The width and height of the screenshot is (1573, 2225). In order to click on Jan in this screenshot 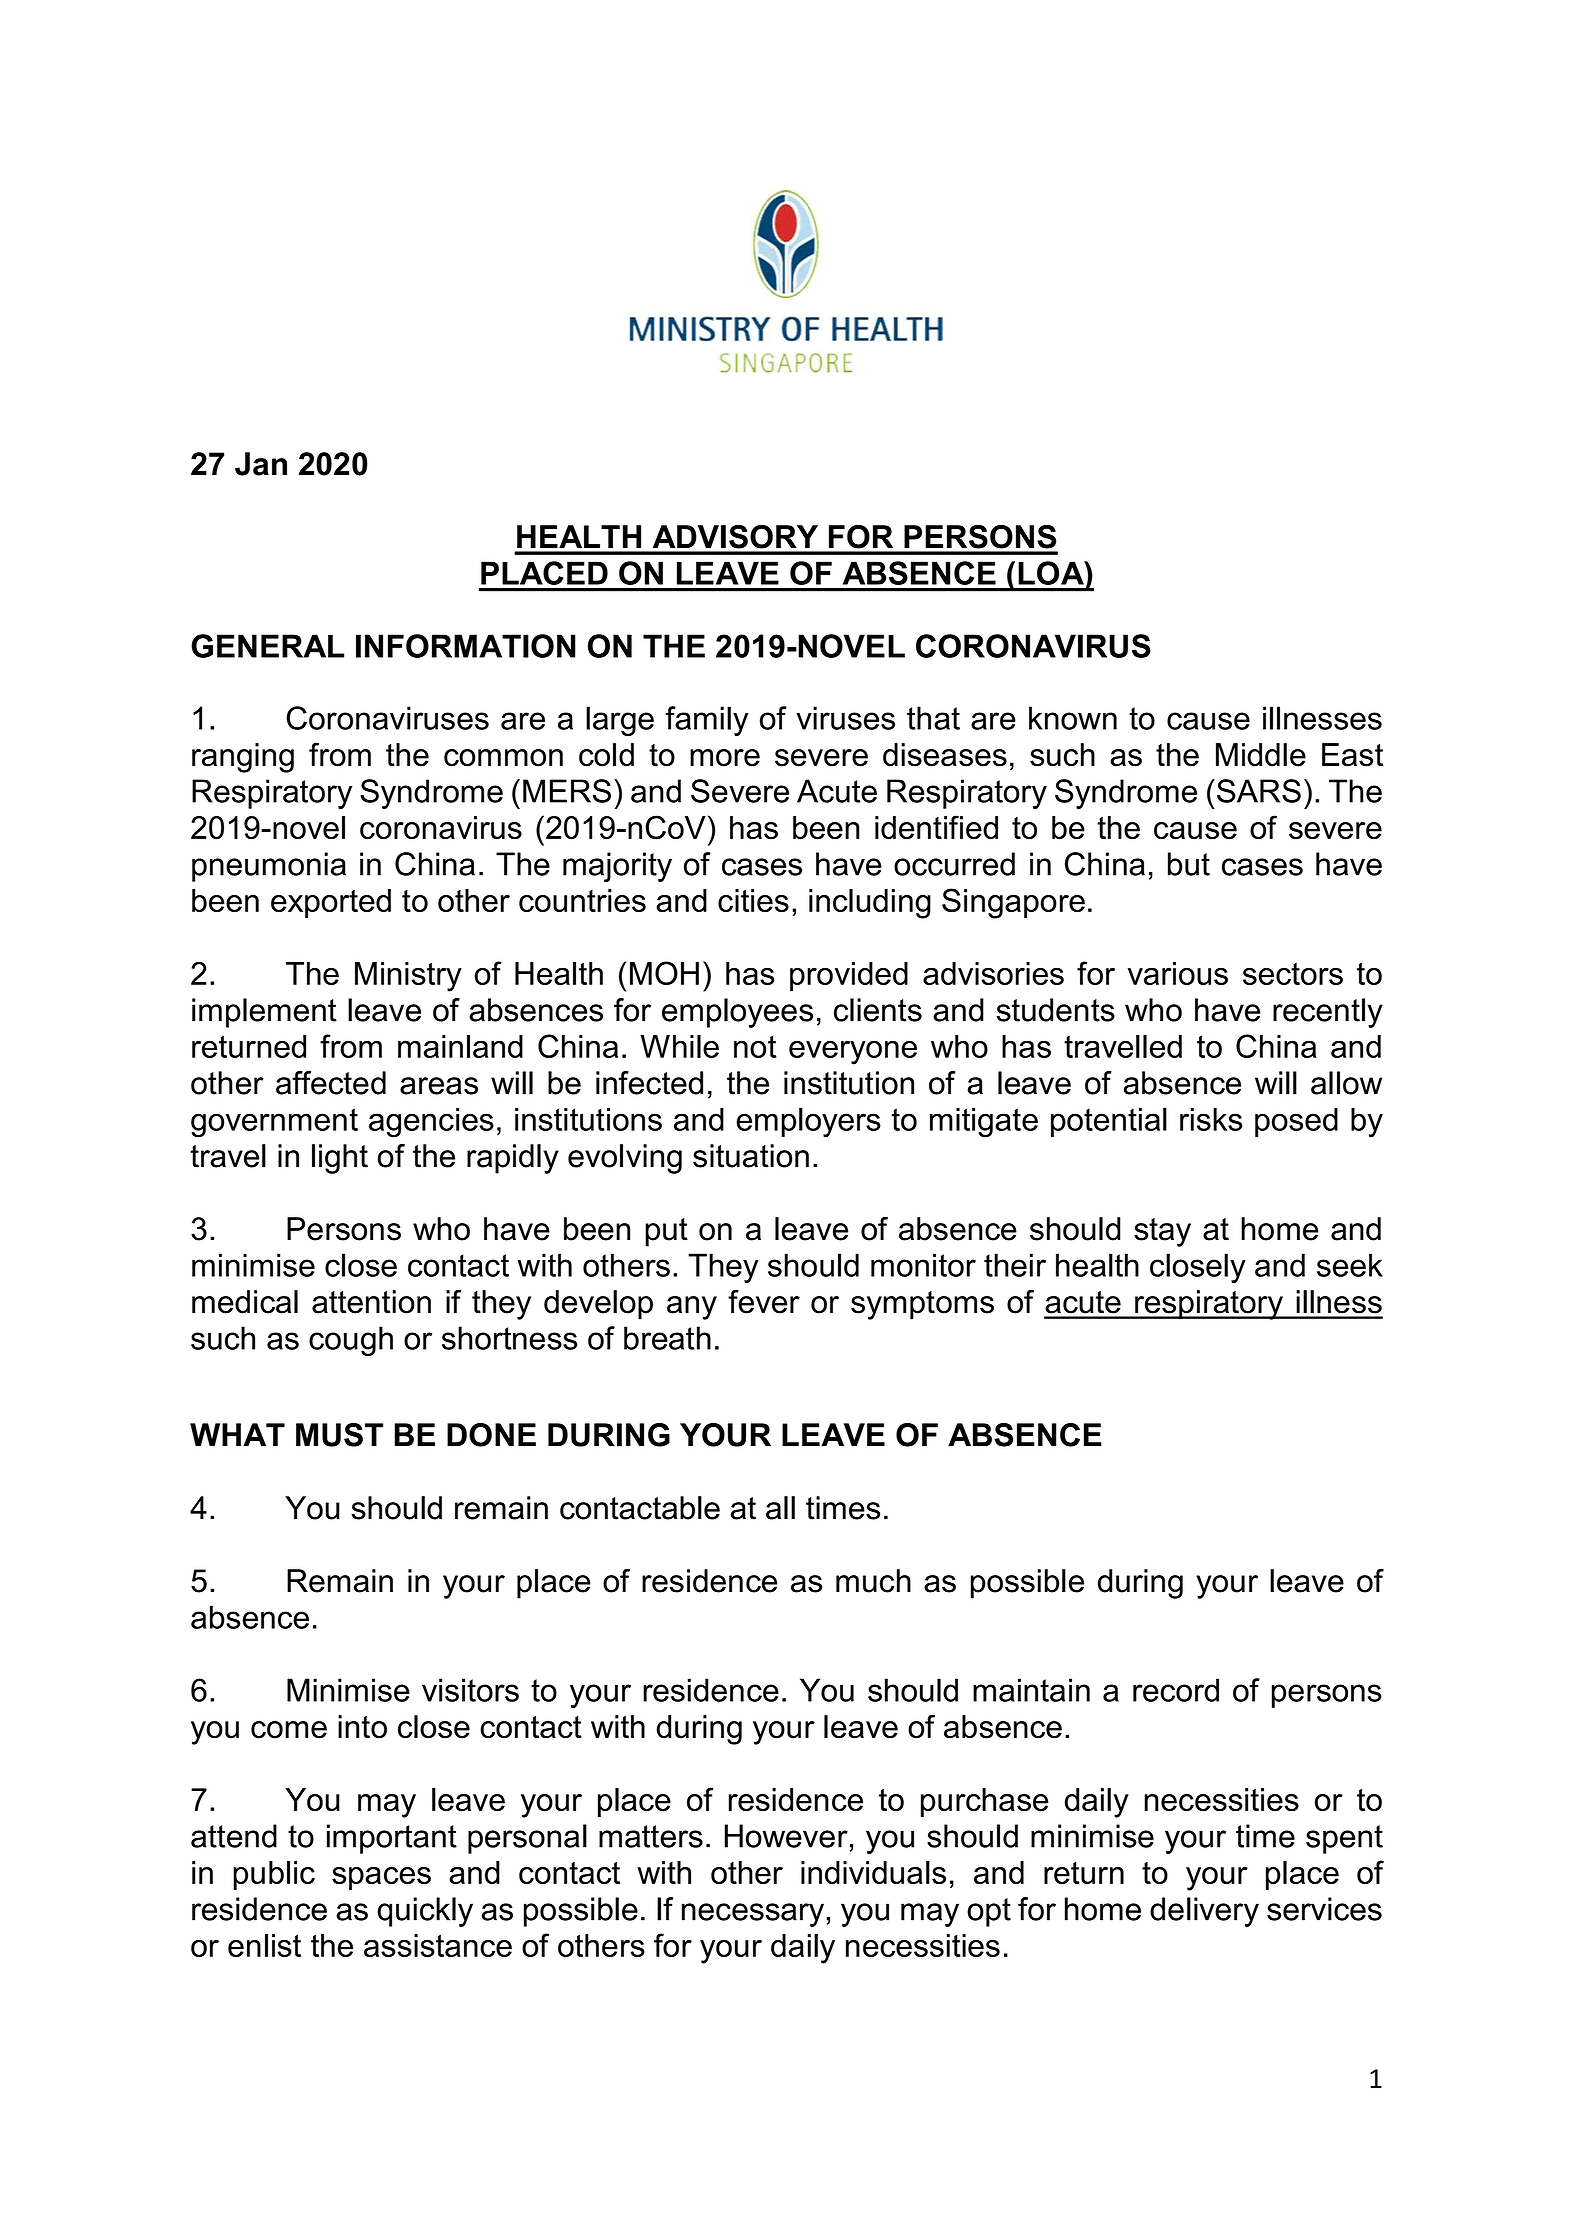, I will do `click(261, 464)`.
